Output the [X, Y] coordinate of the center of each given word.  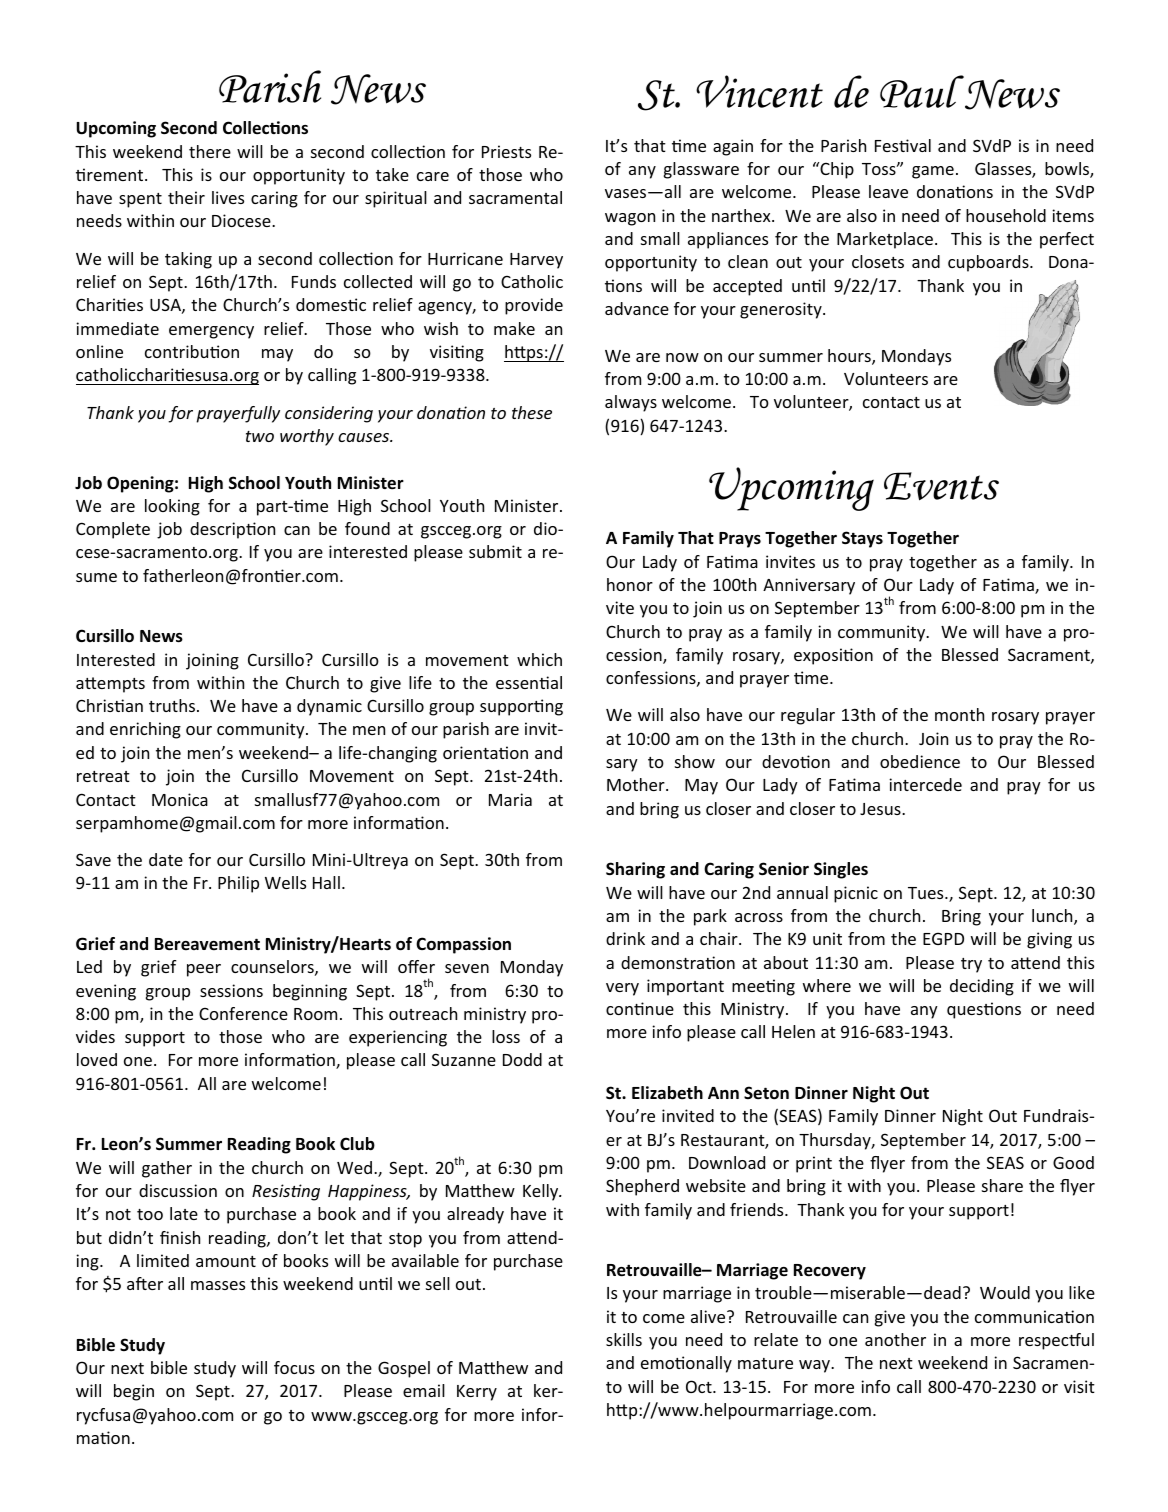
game [933, 172]
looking [172, 507]
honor [630, 584]
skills [624, 1339]
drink [625, 938]
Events [941, 486]
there [210, 151]
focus [294, 1367]
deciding [982, 987]
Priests [506, 151]
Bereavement [207, 944]
